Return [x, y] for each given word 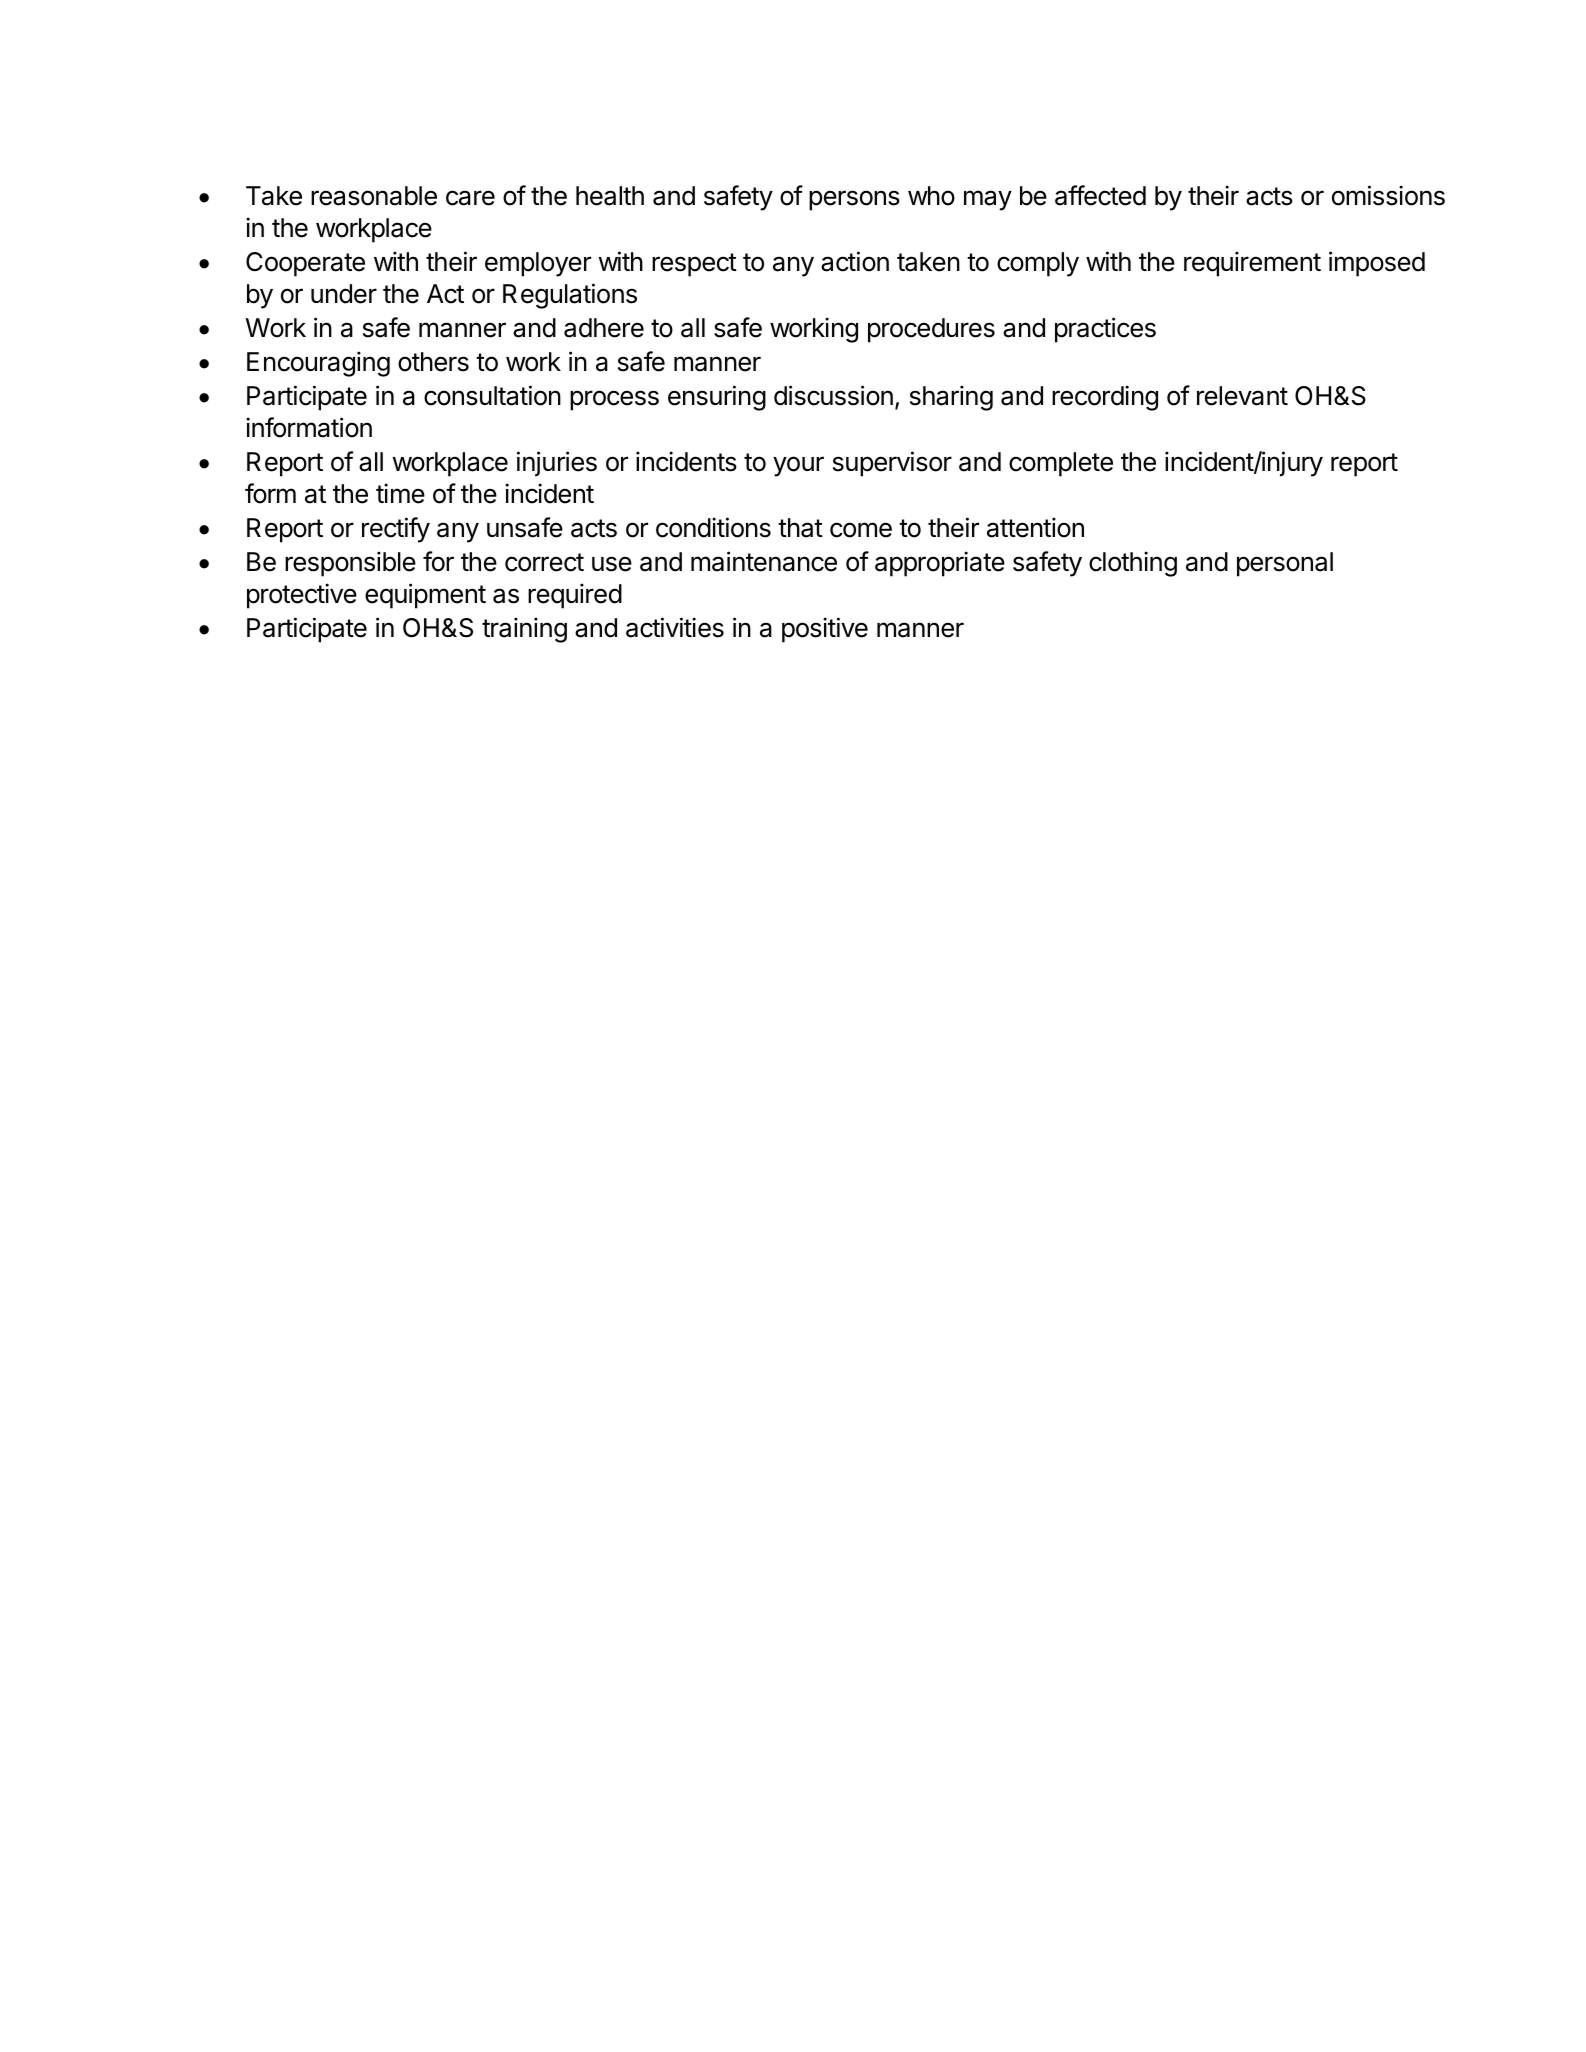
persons [854, 200]
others [433, 362]
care [470, 198]
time [400, 493]
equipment [425, 596]
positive [825, 630]
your [798, 466]
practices [1105, 330]
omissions [1388, 195]
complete [1061, 464]
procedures [931, 330]
